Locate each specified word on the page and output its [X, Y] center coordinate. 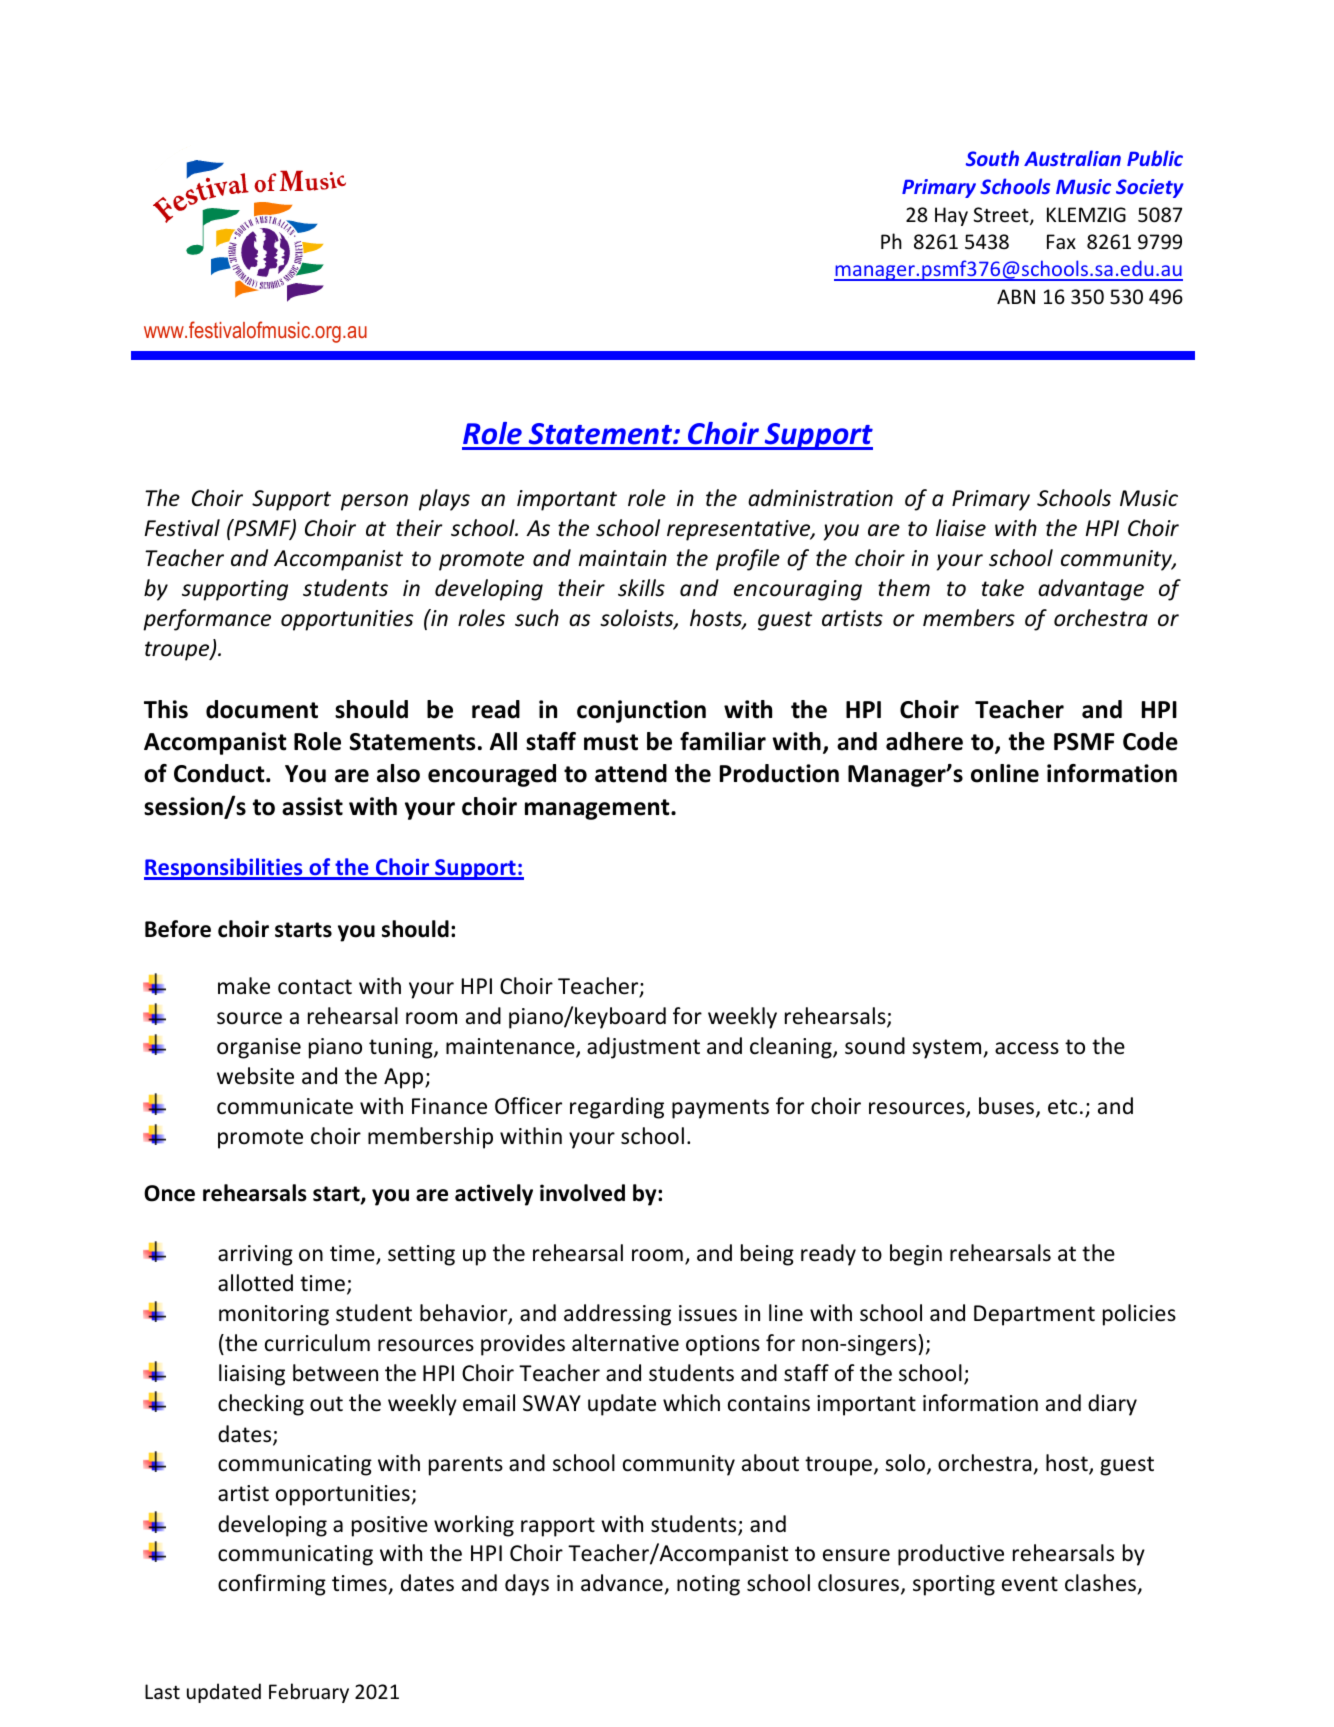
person [374, 502]
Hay [951, 216]
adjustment [643, 1048]
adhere [924, 741]
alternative [625, 1343]
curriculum [317, 1343]
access [1027, 1048]
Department [1034, 1315]
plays [444, 500]
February [309, 1693]
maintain [623, 558]
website [255, 1076]
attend [631, 773]
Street [1002, 216]
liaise [961, 528]
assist [312, 806]
